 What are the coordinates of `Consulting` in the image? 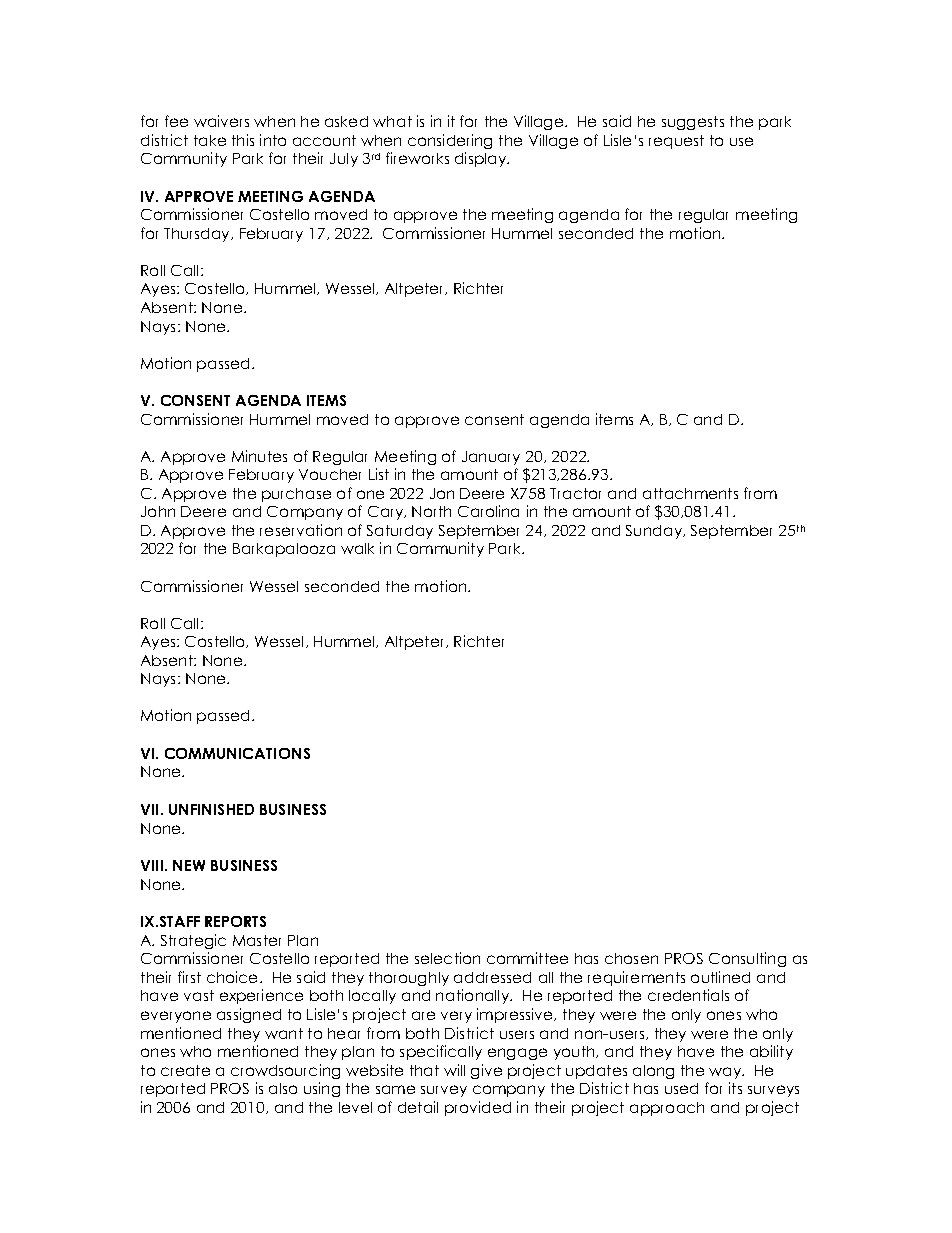 It's located at (747, 959).
